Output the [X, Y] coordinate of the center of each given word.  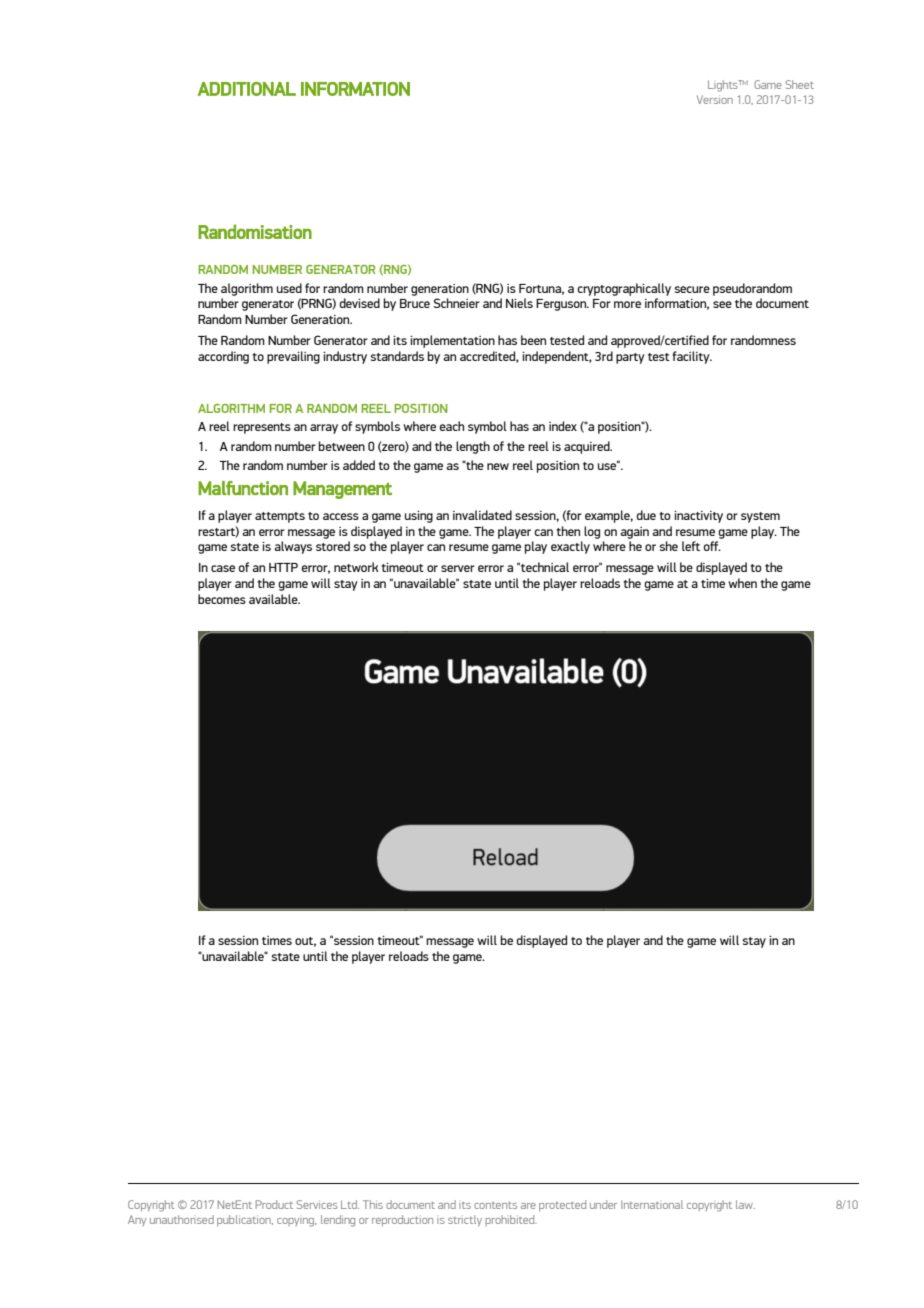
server [458, 568]
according [223, 357]
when [742, 583]
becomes [222, 599]
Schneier [457, 303]
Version [715, 99]
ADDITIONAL [247, 89]
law [745, 1204]
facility [692, 357]
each [452, 426]
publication [245, 1220]
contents [495, 1205]
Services [317, 1204]
